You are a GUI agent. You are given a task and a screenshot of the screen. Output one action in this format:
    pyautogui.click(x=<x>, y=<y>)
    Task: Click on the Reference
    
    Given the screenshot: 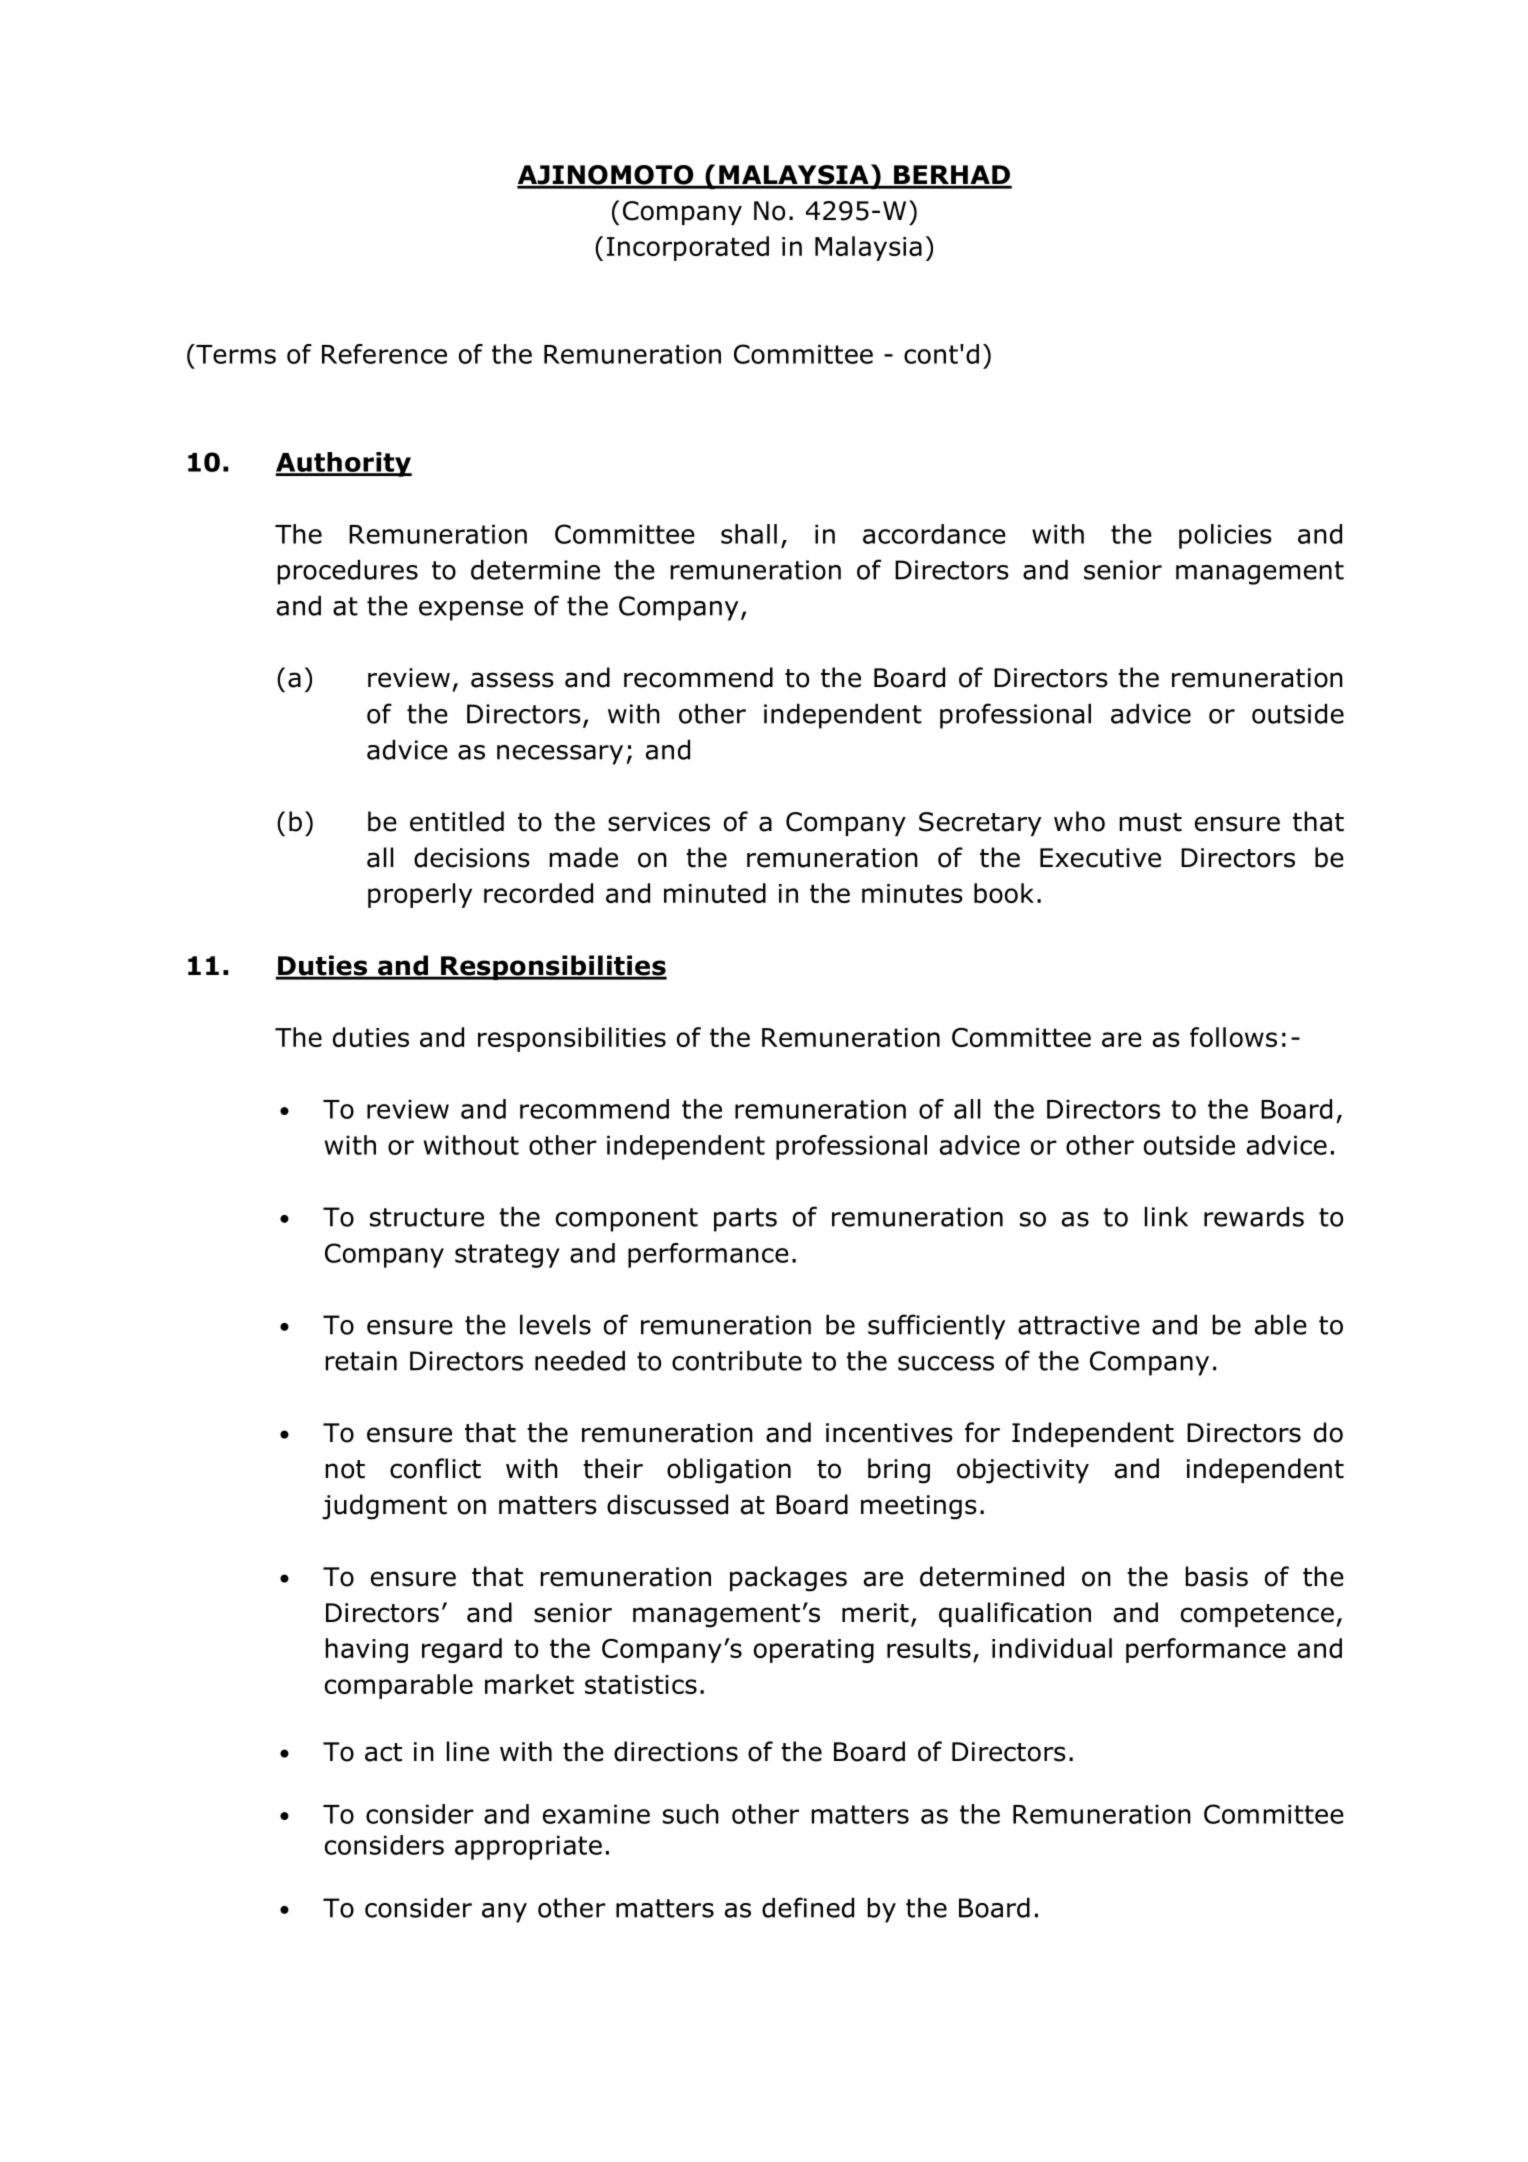 What is the action you would take?
    pyautogui.click(x=384, y=354)
